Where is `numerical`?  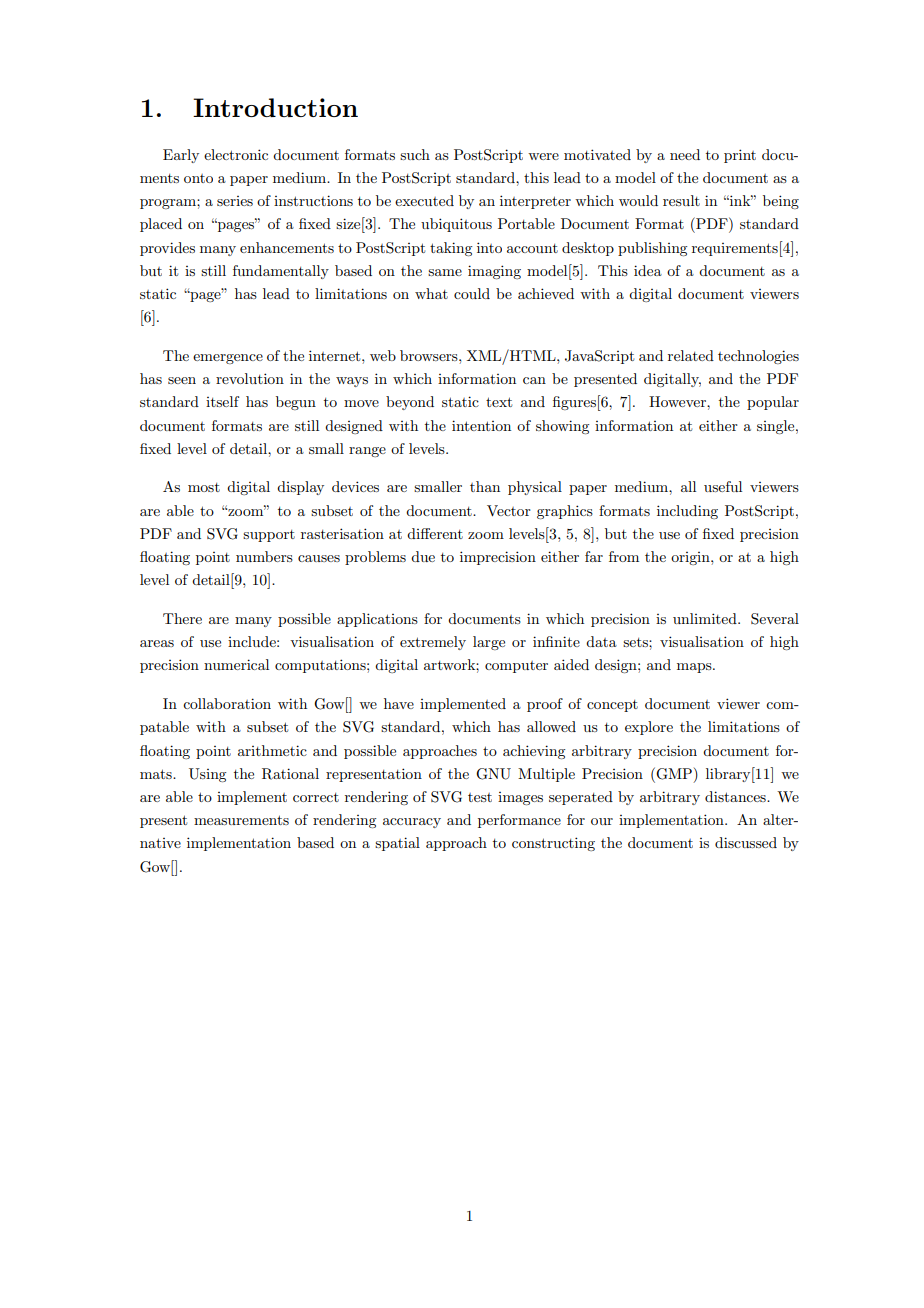
numerical is located at coordinates (236, 664).
